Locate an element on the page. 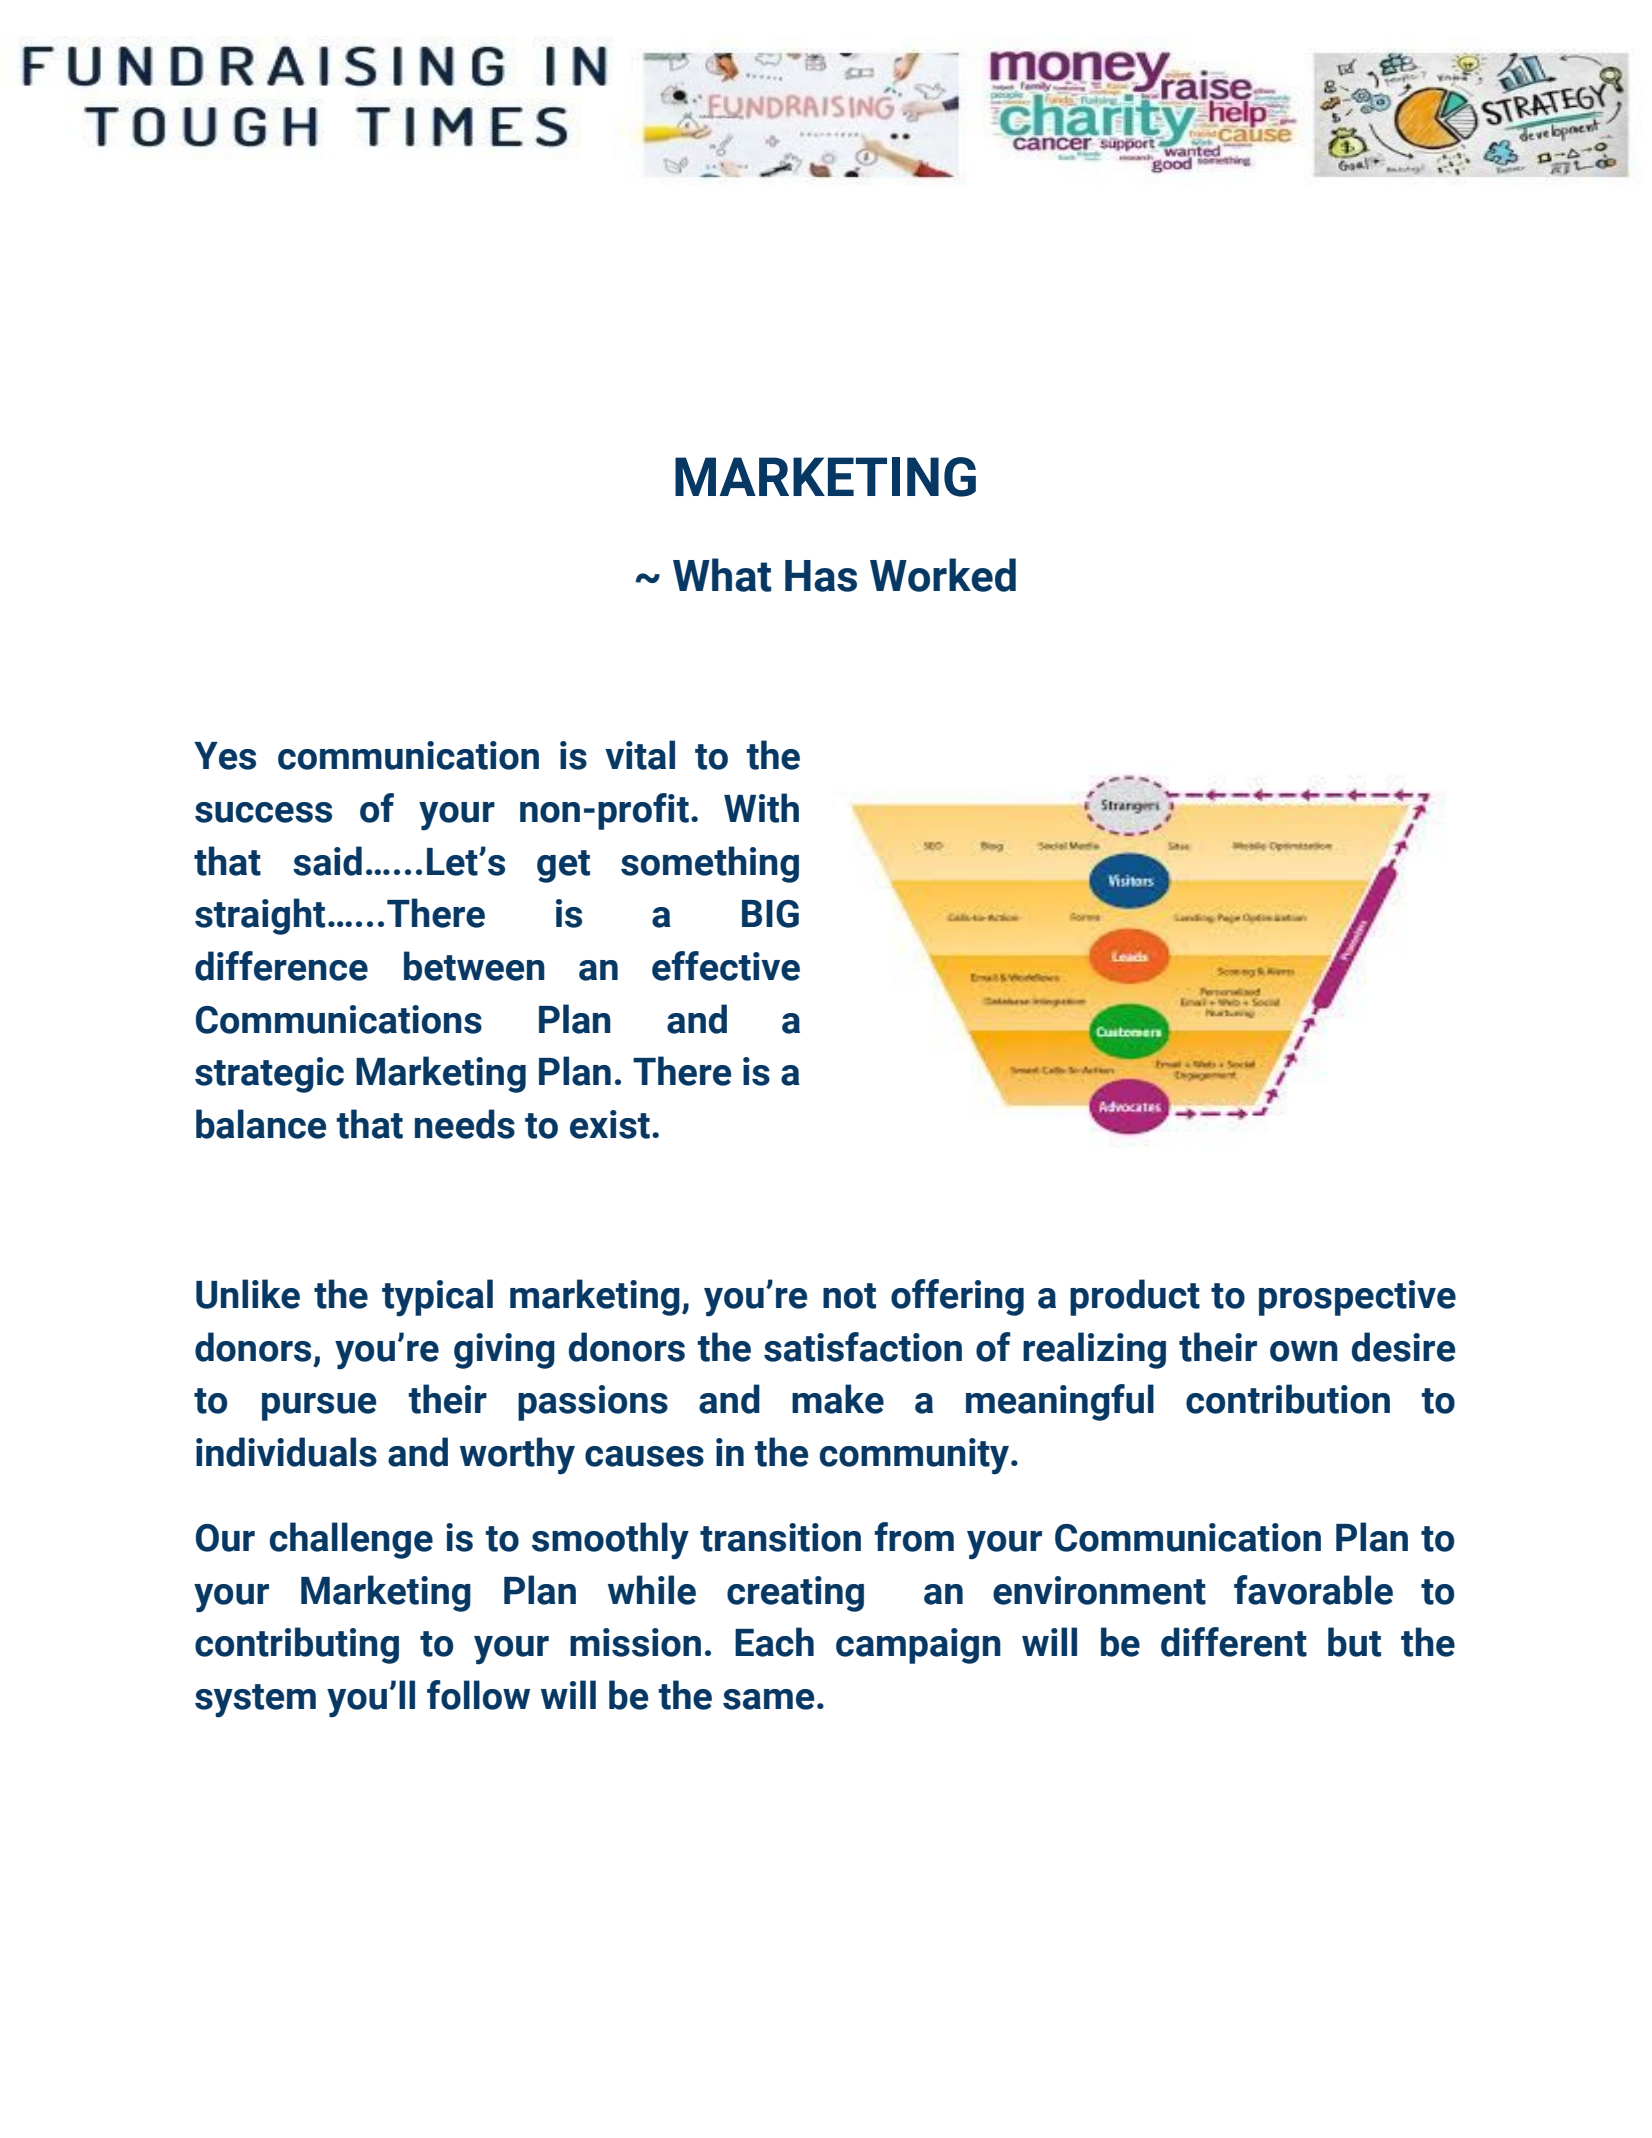  strategic is located at coordinates (269, 1075).
